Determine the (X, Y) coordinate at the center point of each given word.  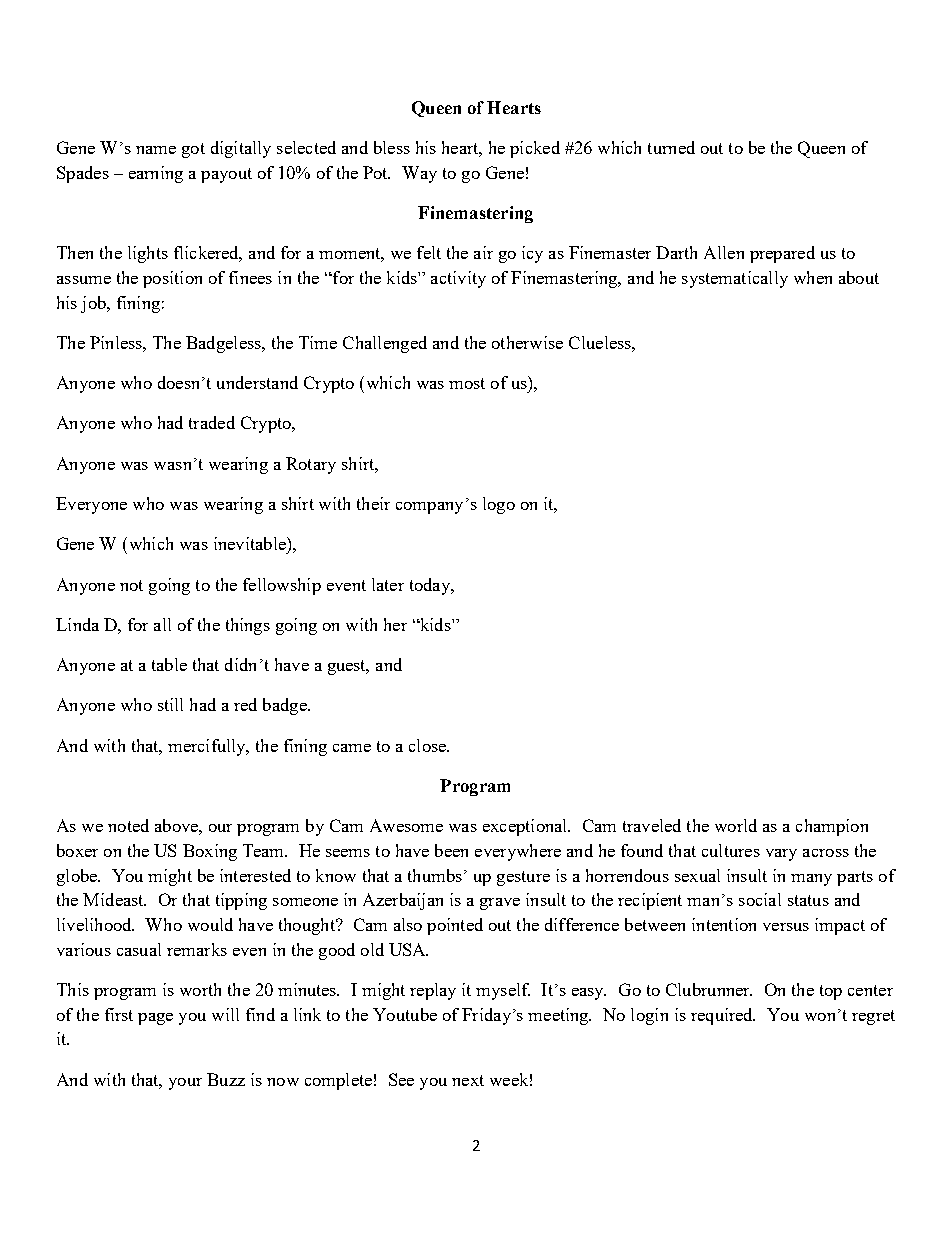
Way (419, 174)
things (248, 626)
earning (156, 174)
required (723, 1016)
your (185, 1084)
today (431, 586)
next (468, 1080)
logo (499, 505)
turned (671, 147)
